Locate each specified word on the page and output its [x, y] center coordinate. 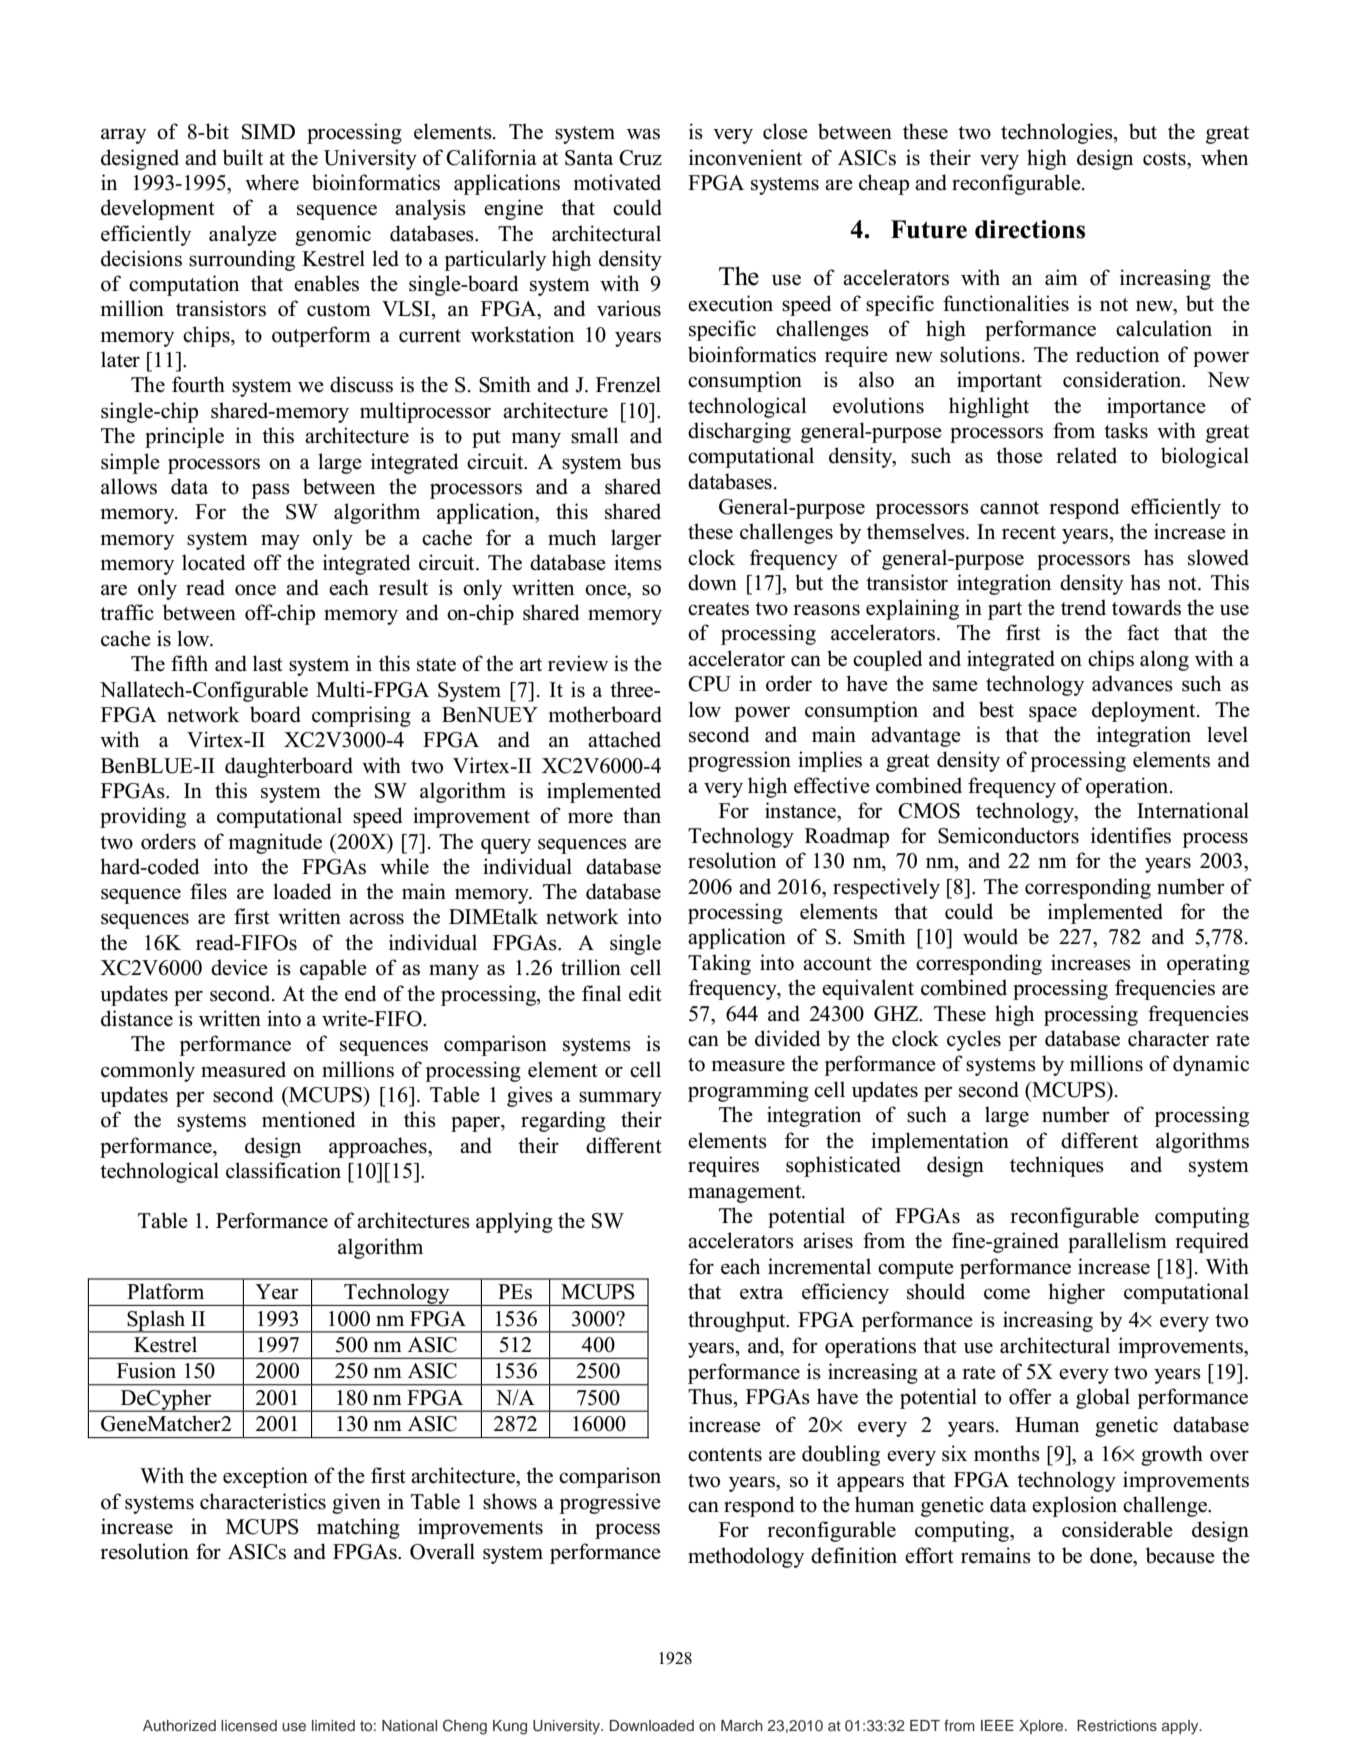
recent [1029, 533]
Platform [165, 1291]
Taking [719, 964]
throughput [738, 1321]
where [272, 182]
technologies [1058, 133]
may [280, 542]
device [239, 967]
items [638, 562]
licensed [249, 1725]
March [742, 1725]
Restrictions [1117, 1725]
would [990, 936]
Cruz [640, 158]
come [1007, 1294]
